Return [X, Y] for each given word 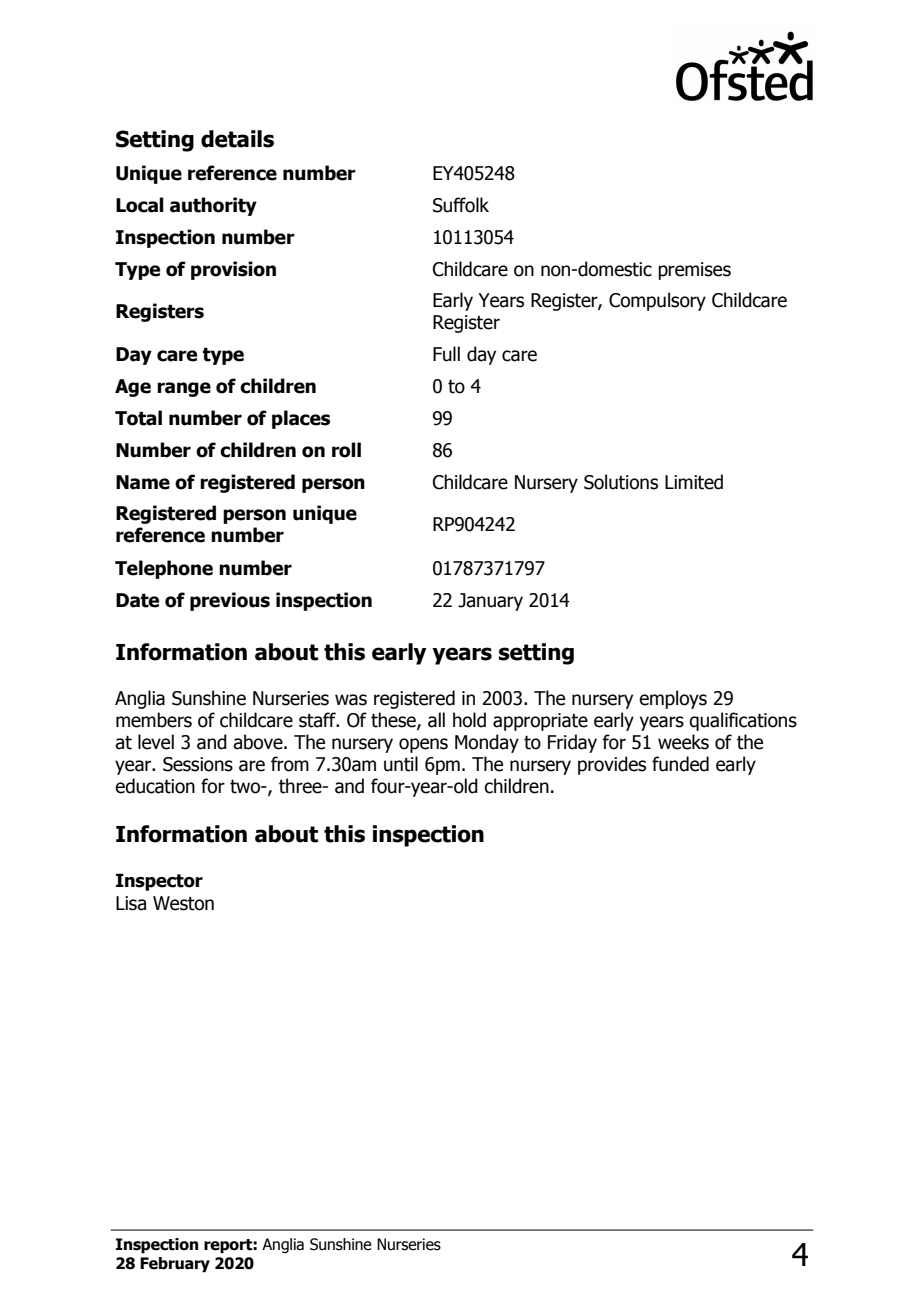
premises [694, 271]
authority [213, 206]
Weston [183, 903]
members [154, 720]
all [436, 720]
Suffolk [461, 205]
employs [673, 699]
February [175, 1265]
